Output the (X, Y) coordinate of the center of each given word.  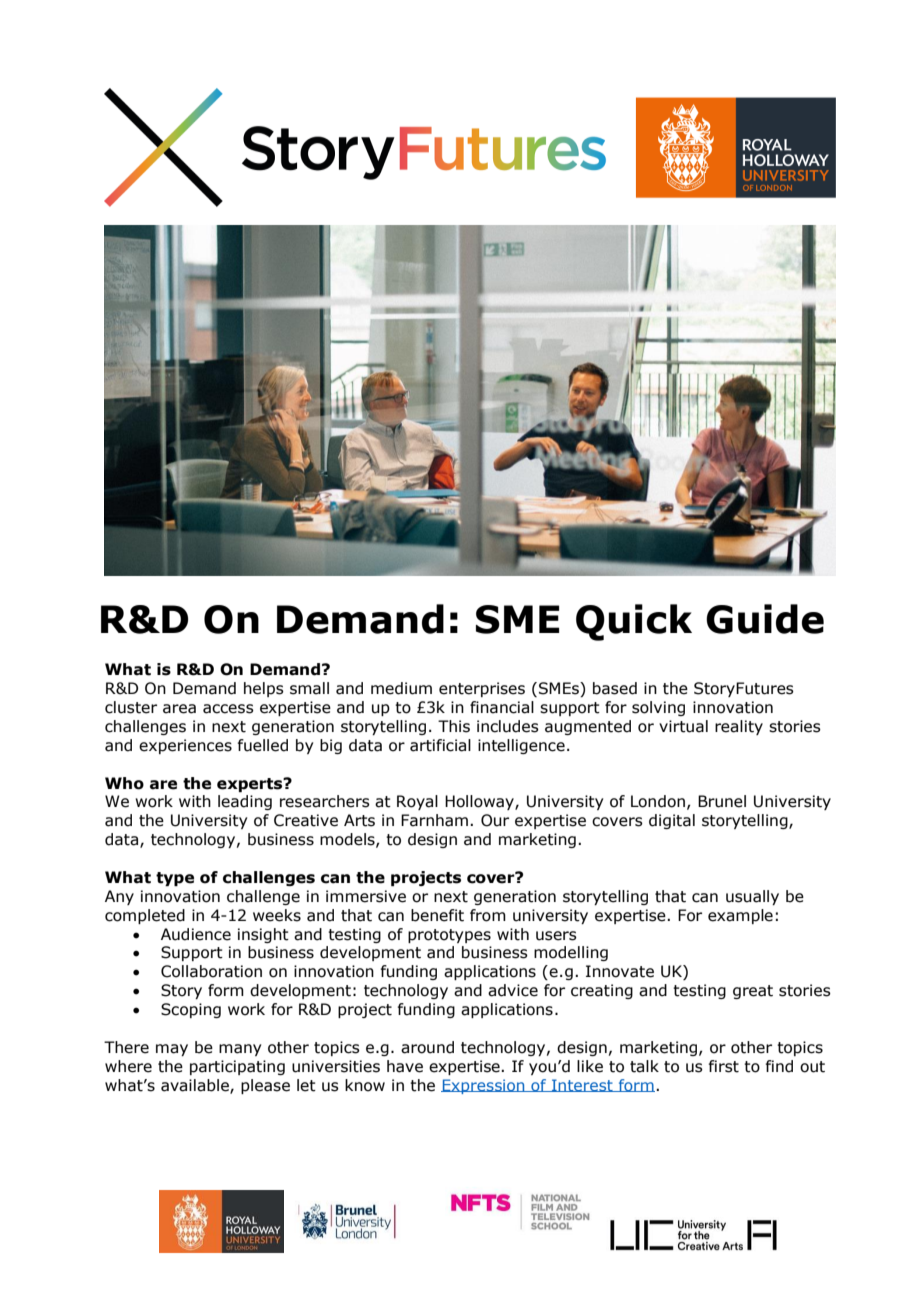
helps (264, 689)
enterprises (482, 689)
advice (513, 990)
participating (237, 1067)
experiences (185, 746)
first (724, 1066)
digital (672, 821)
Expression (484, 1086)
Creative (306, 820)
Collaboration (211, 971)
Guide (765, 619)
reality (739, 727)
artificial (440, 745)
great (753, 992)
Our (495, 820)
